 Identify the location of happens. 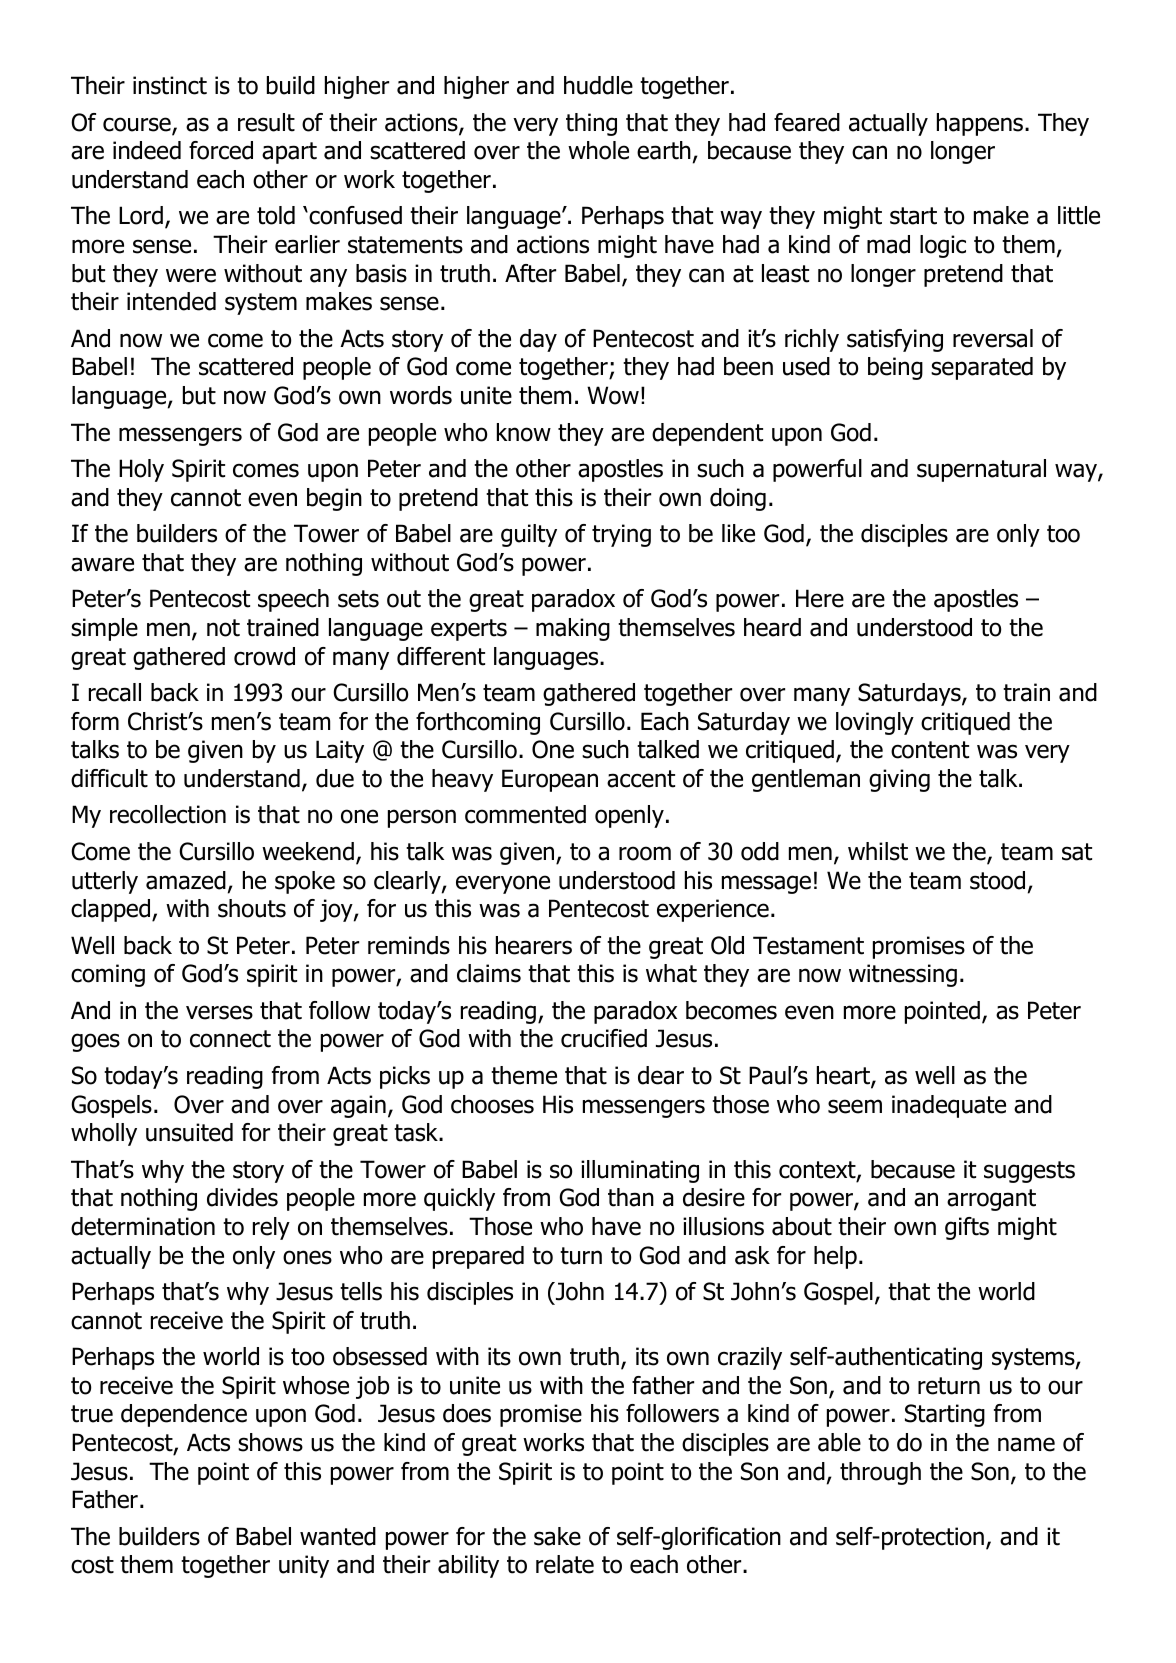
(981, 124).
